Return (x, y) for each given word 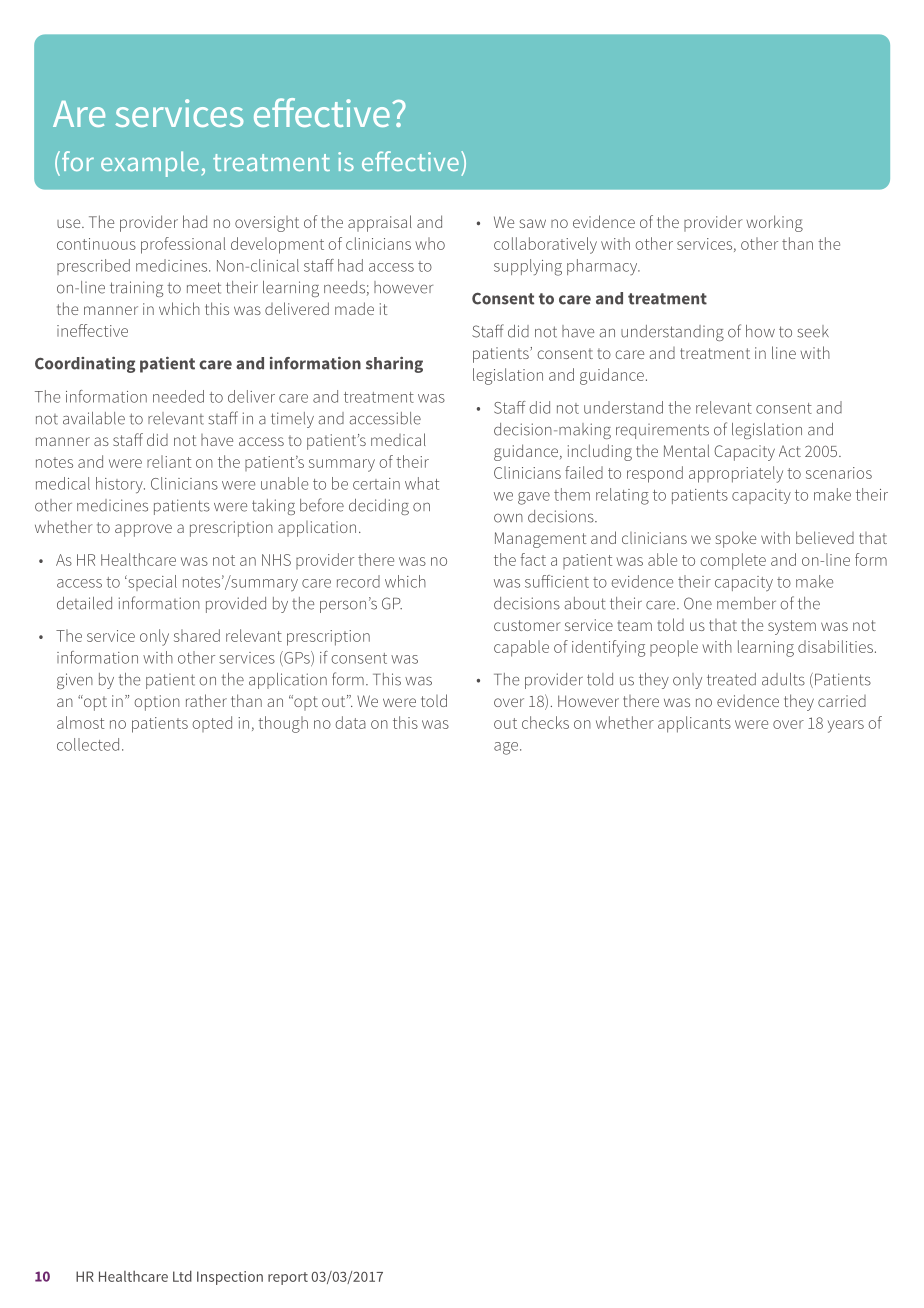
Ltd (182, 1276)
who (430, 243)
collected (88, 744)
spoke (736, 539)
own (508, 518)
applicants (694, 724)
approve (143, 530)
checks (545, 722)
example (150, 164)
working (774, 223)
